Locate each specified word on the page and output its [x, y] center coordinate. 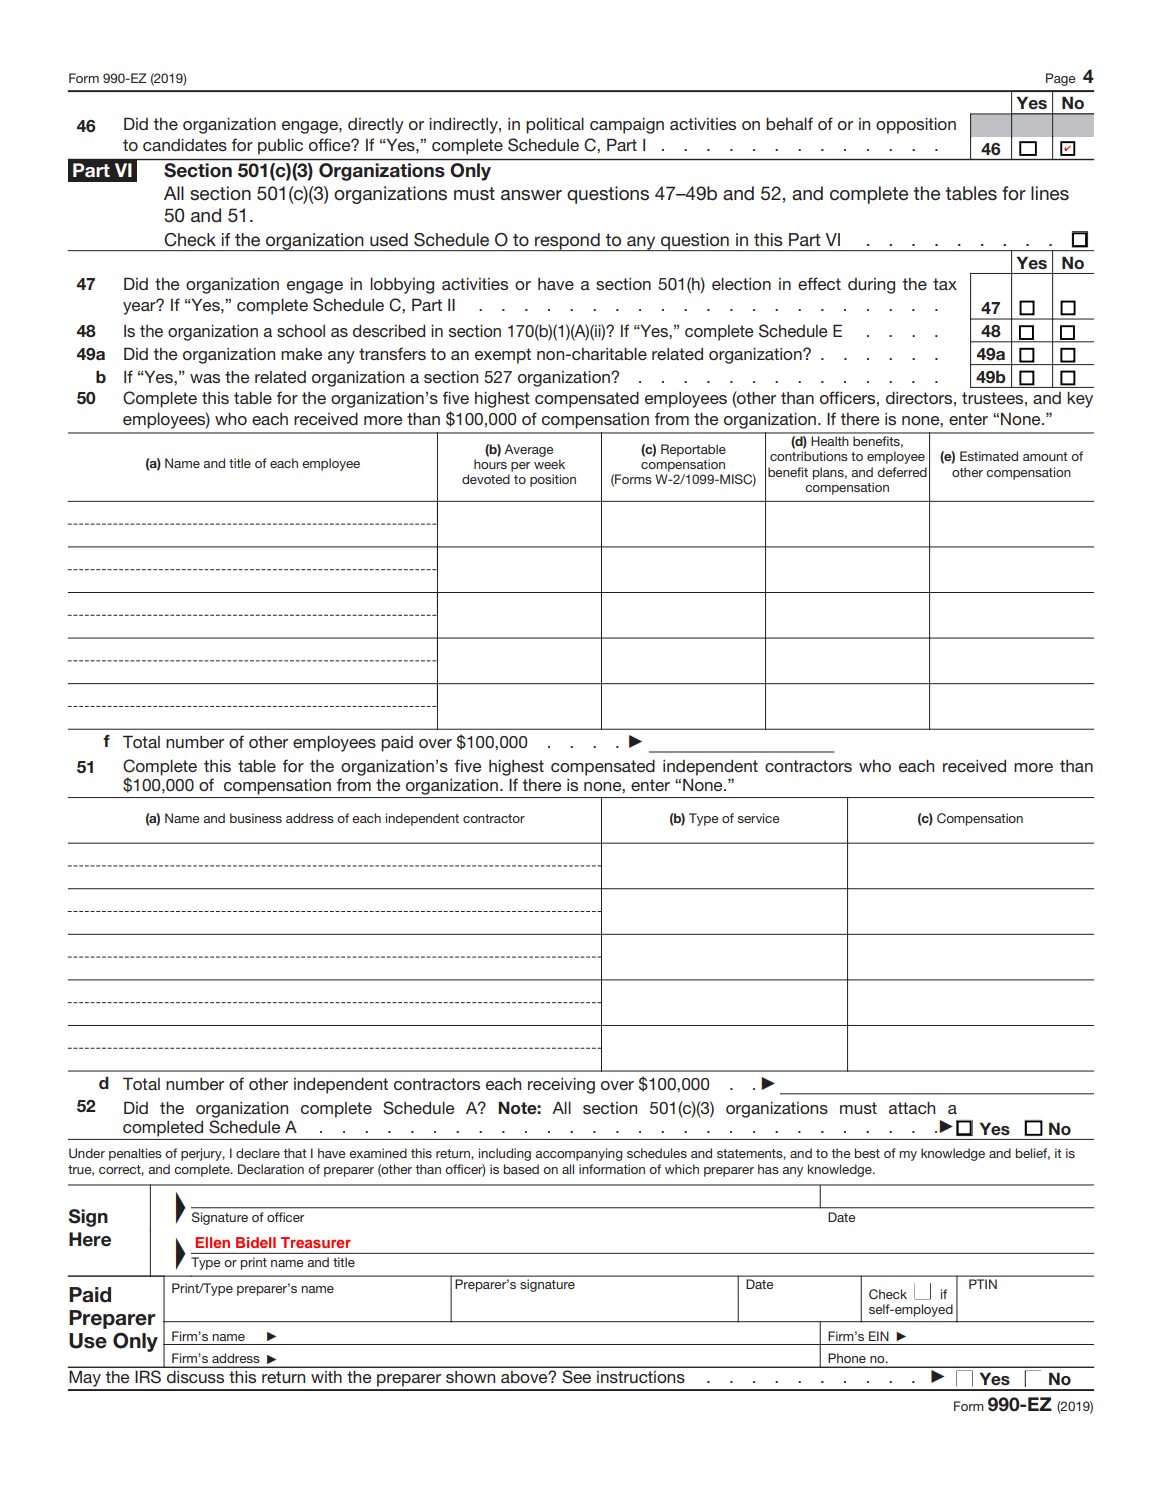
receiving [561, 1086]
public [280, 147]
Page [1060, 79]
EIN [879, 1336]
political [555, 126]
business [256, 818]
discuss [195, 1377]
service [758, 818]
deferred [902, 472]
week [549, 464]
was [205, 378]
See [577, 1376]
